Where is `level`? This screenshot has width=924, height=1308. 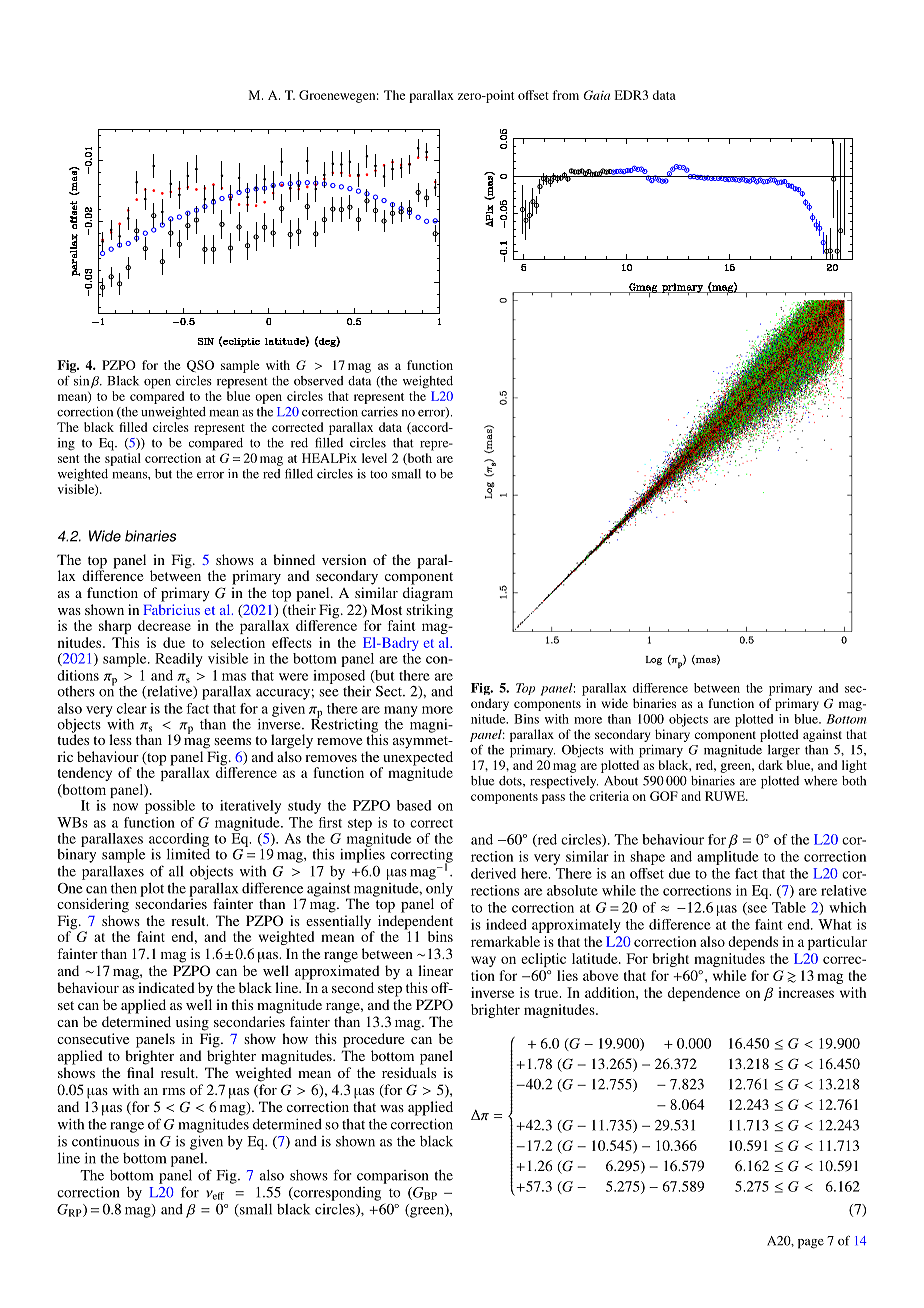
level is located at coordinates (374, 458).
